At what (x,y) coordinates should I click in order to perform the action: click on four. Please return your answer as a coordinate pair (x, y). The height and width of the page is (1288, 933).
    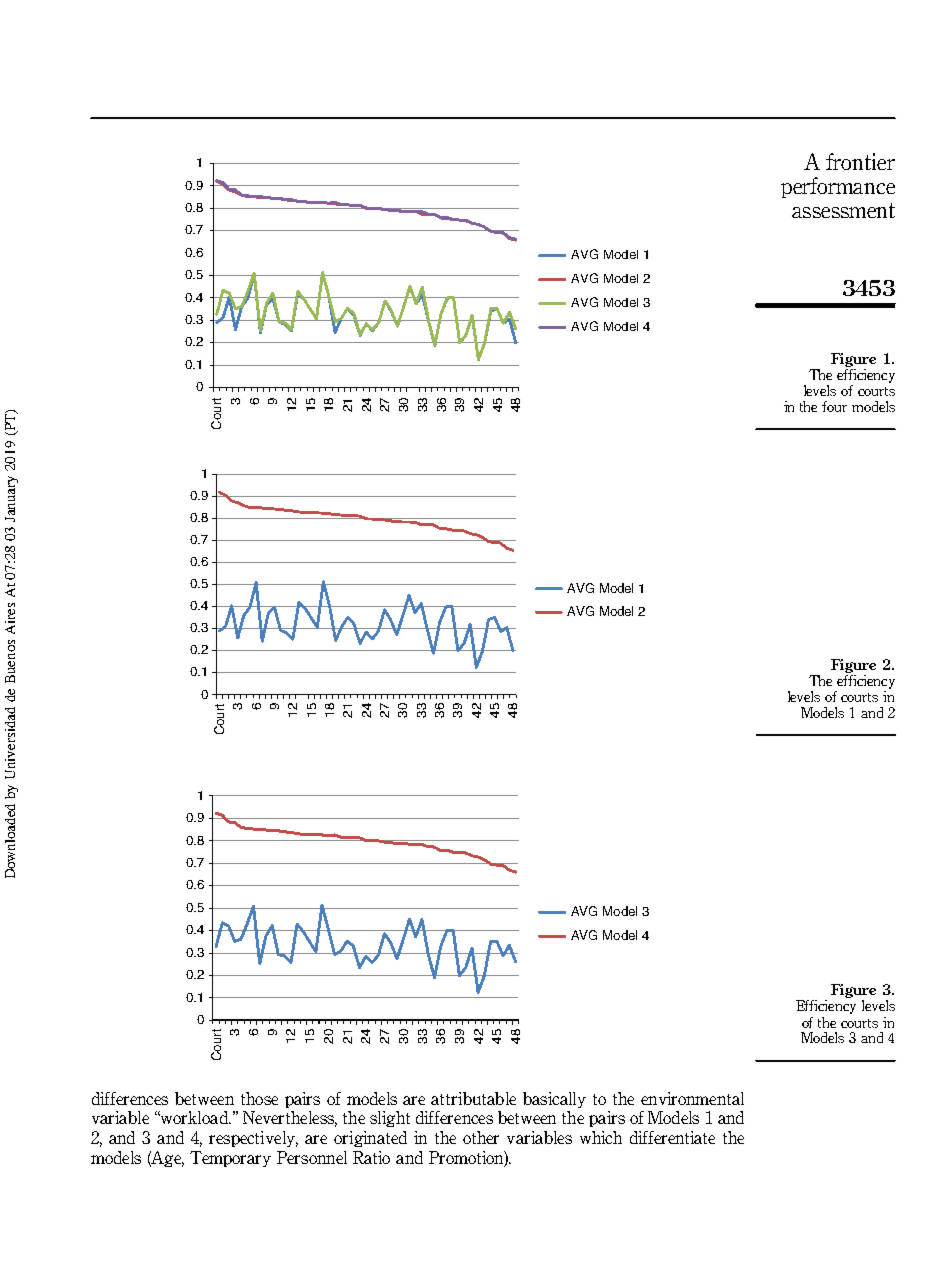
    Looking at the image, I should click on (834, 406).
